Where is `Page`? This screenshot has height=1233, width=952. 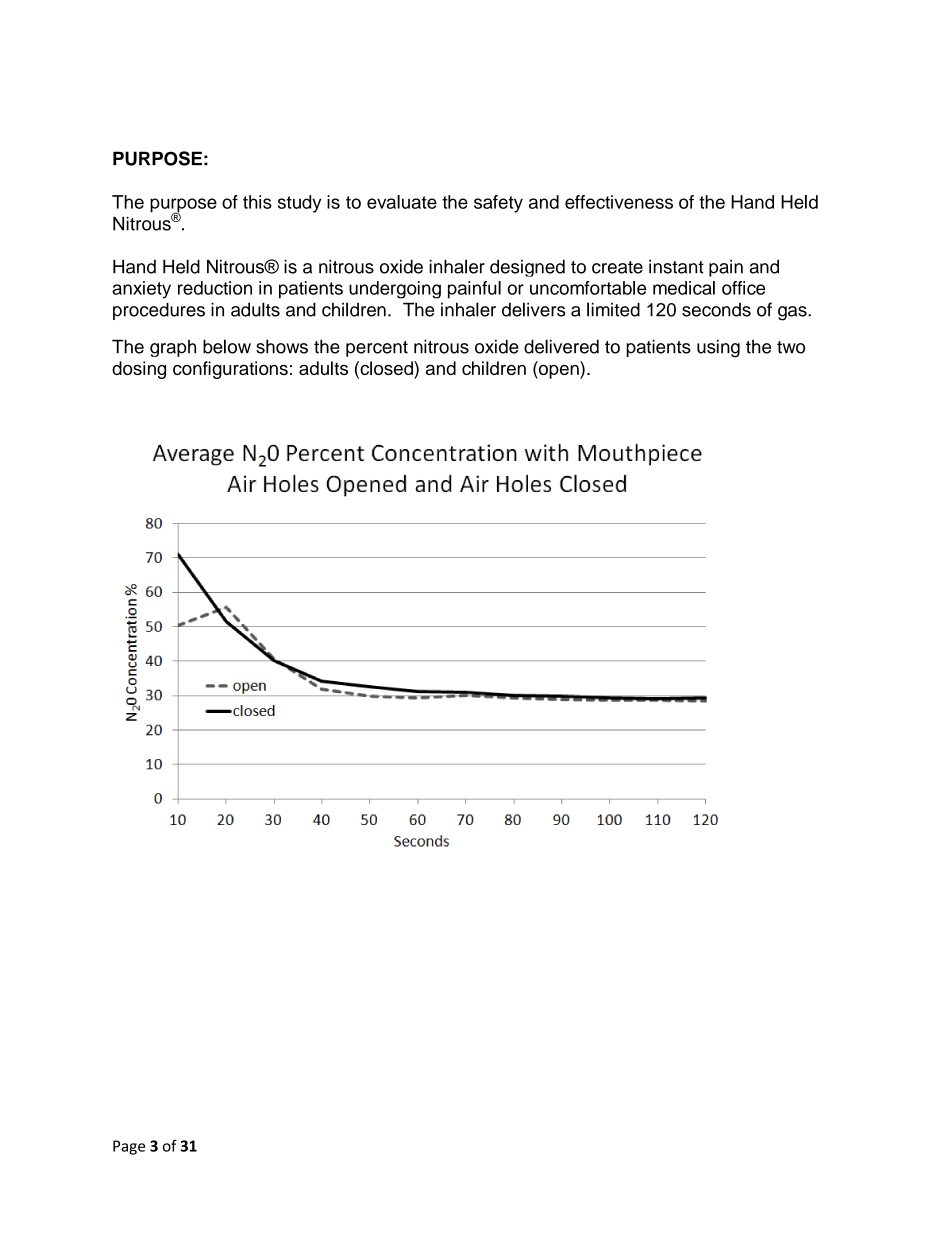 Page is located at coordinates (129, 1147).
